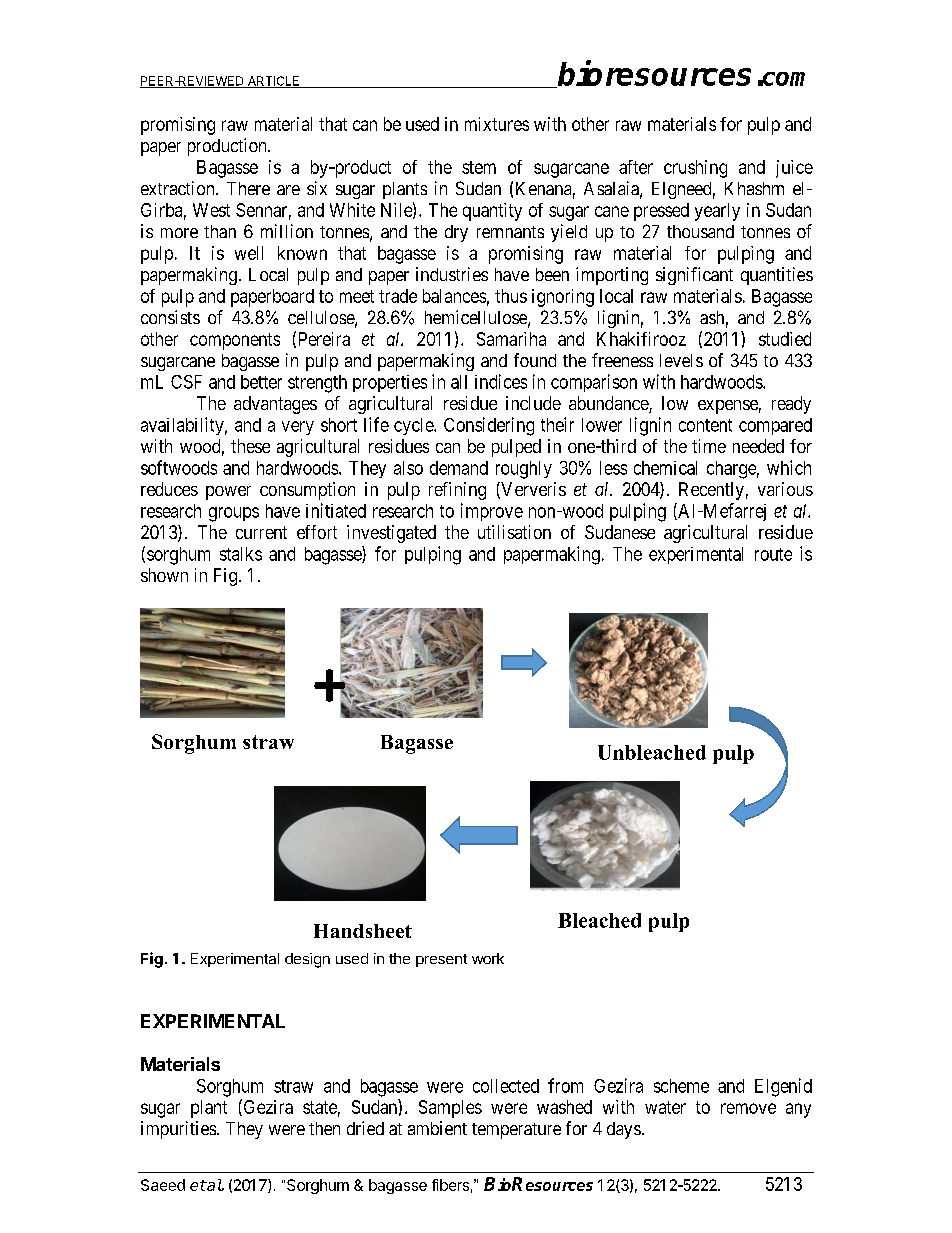  I want to click on utilisation, so click(514, 532).
